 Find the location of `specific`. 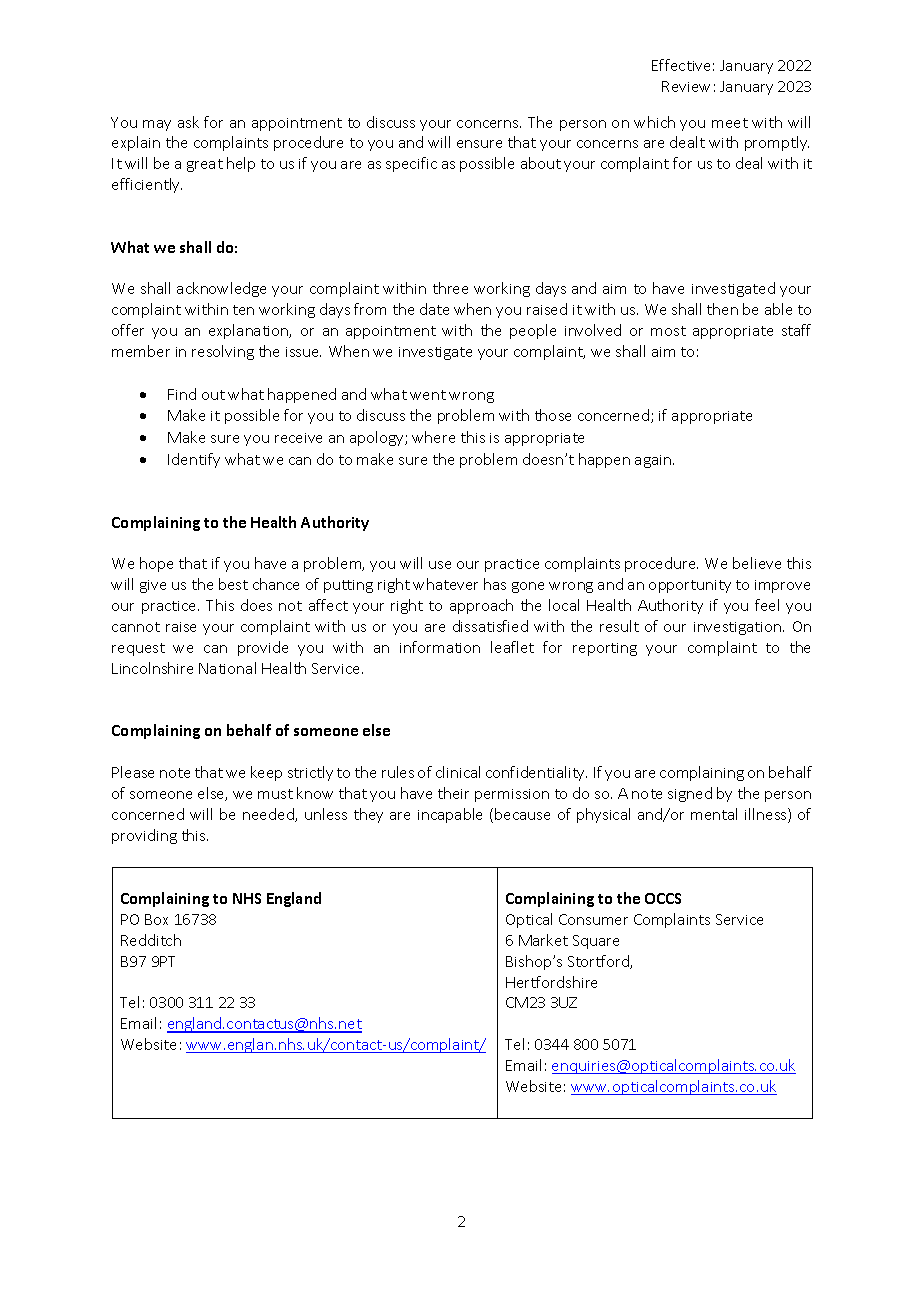

specific is located at coordinates (411, 164).
